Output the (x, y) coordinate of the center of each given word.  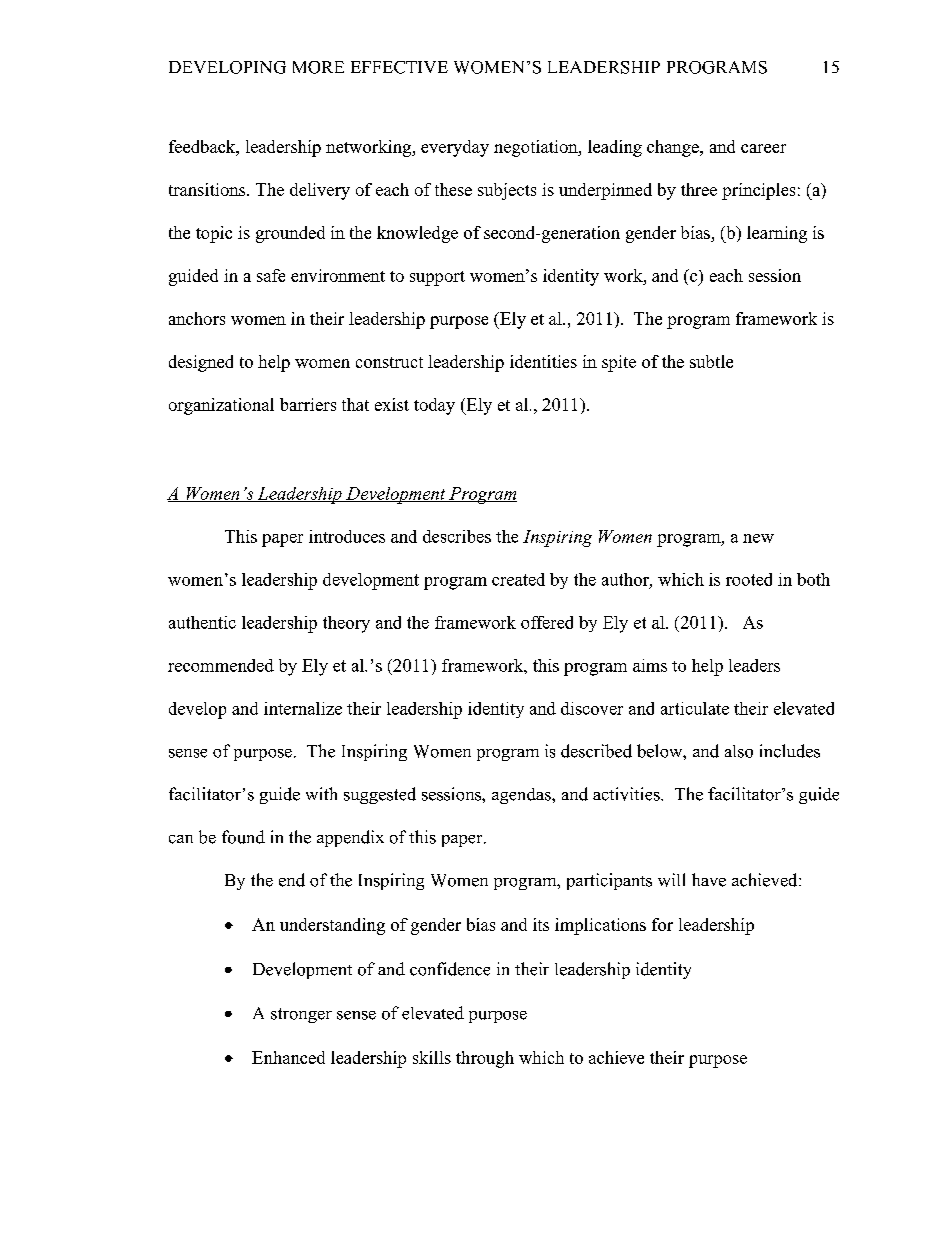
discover (592, 708)
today (434, 406)
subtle (711, 361)
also (739, 751)
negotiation (537, 148)
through (485, 1059)
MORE (318, 67)
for (662, 924)
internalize (303, 708)
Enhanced (288, 1057)
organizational (221, 406)
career (763, 148)
